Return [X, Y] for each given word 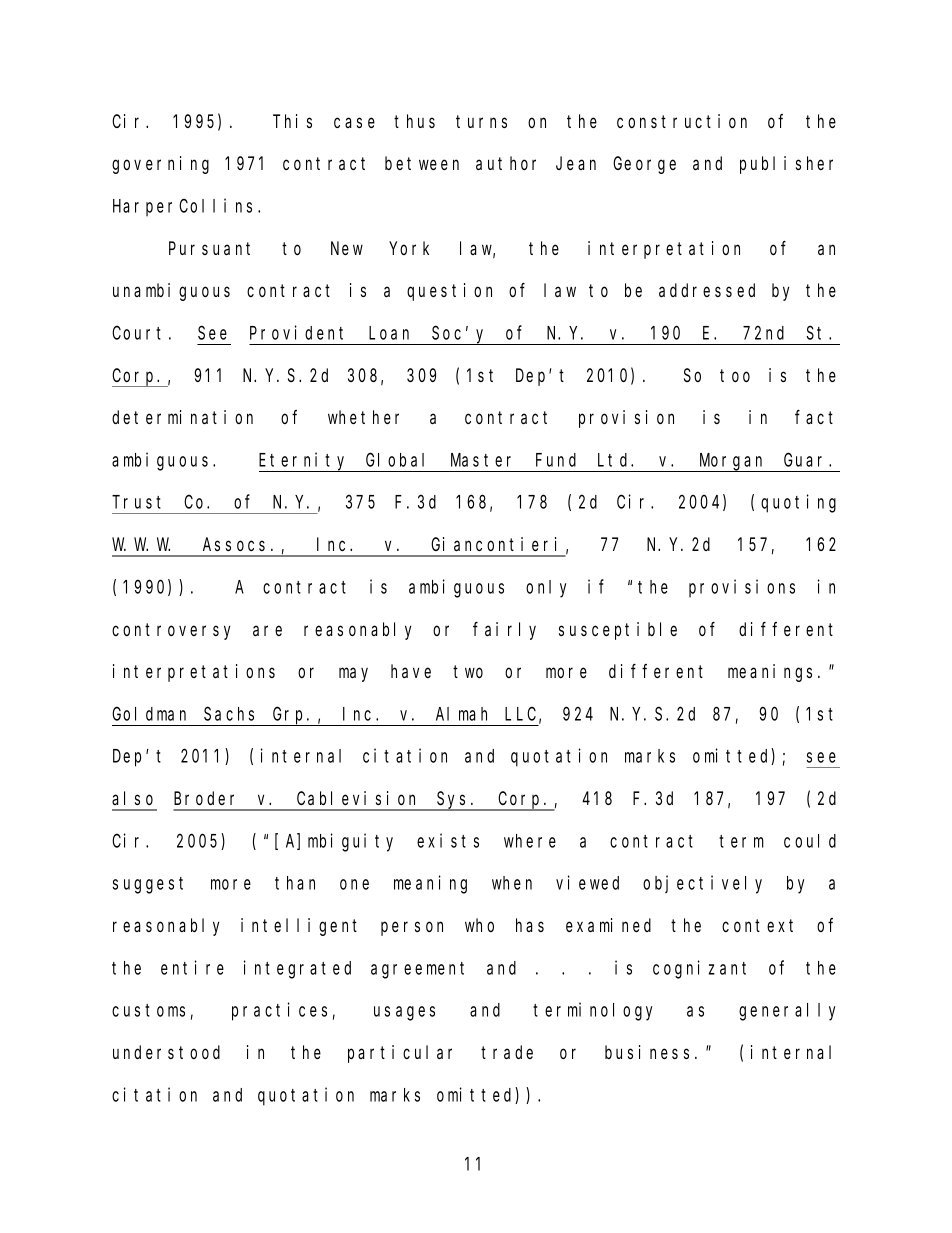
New [347, 248]
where [530, 841]
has [530, 925]
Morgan [732, 463]
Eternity [305, 462]
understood [166, 1052]
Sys [453, 801]
